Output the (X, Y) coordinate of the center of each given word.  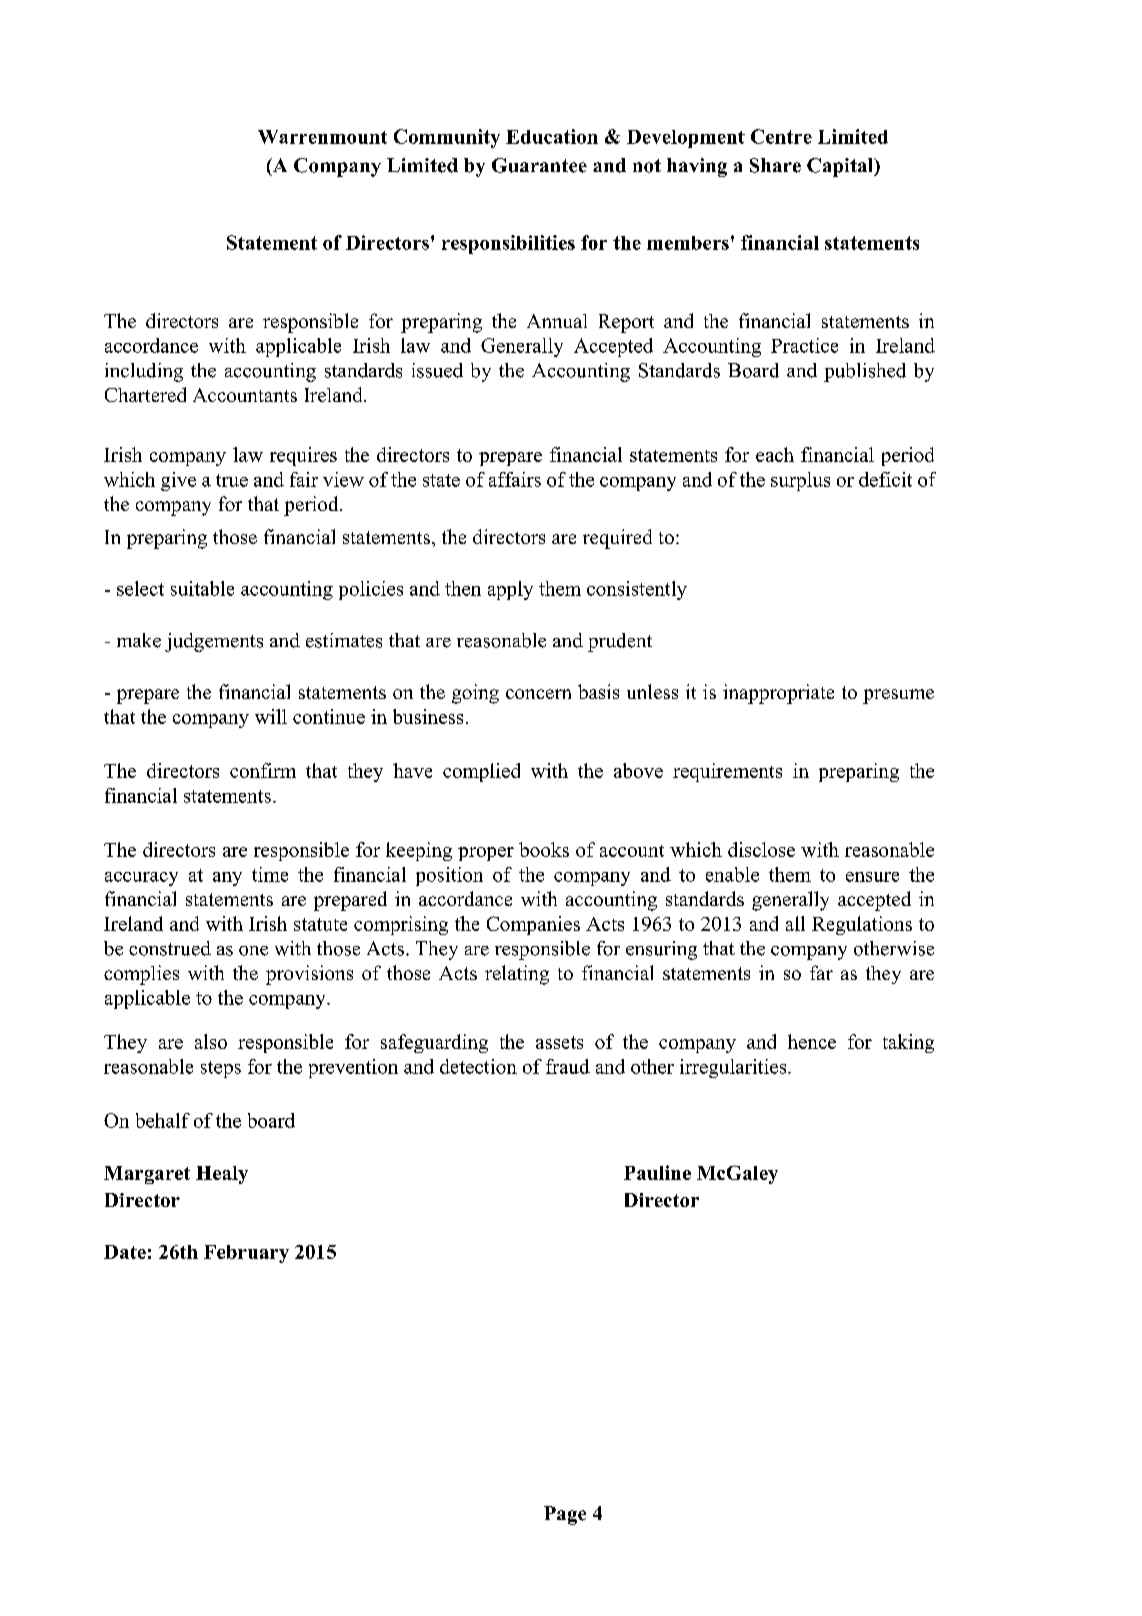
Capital (841, 167)
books (544, 849)
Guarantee (539, 165)
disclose (761, 849)
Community (447, 138)
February (246, 1254)
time (270, 874)
